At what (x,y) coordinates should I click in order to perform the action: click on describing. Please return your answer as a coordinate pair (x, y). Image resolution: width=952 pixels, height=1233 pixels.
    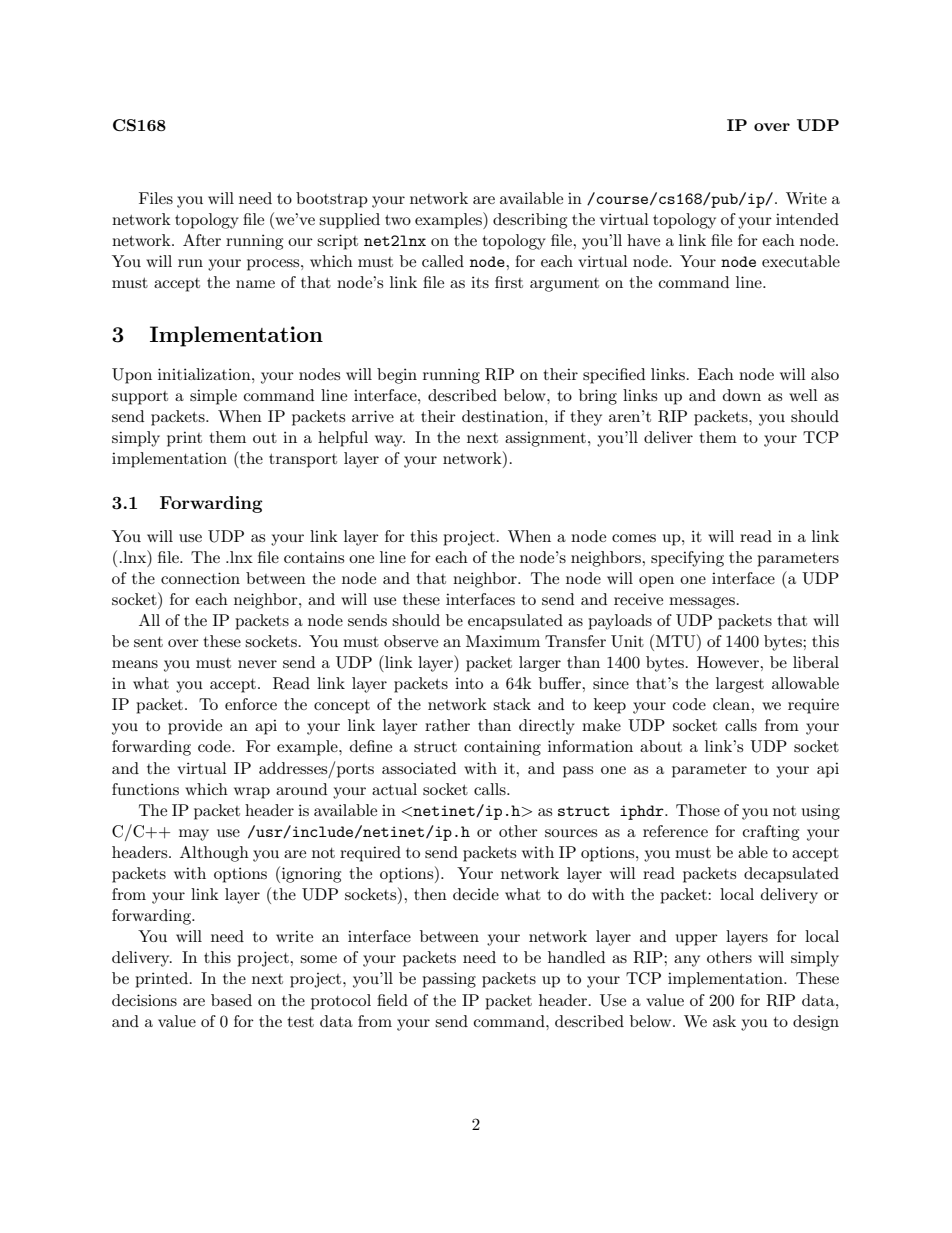
    Looking at the image, I should click on (530, 221).
